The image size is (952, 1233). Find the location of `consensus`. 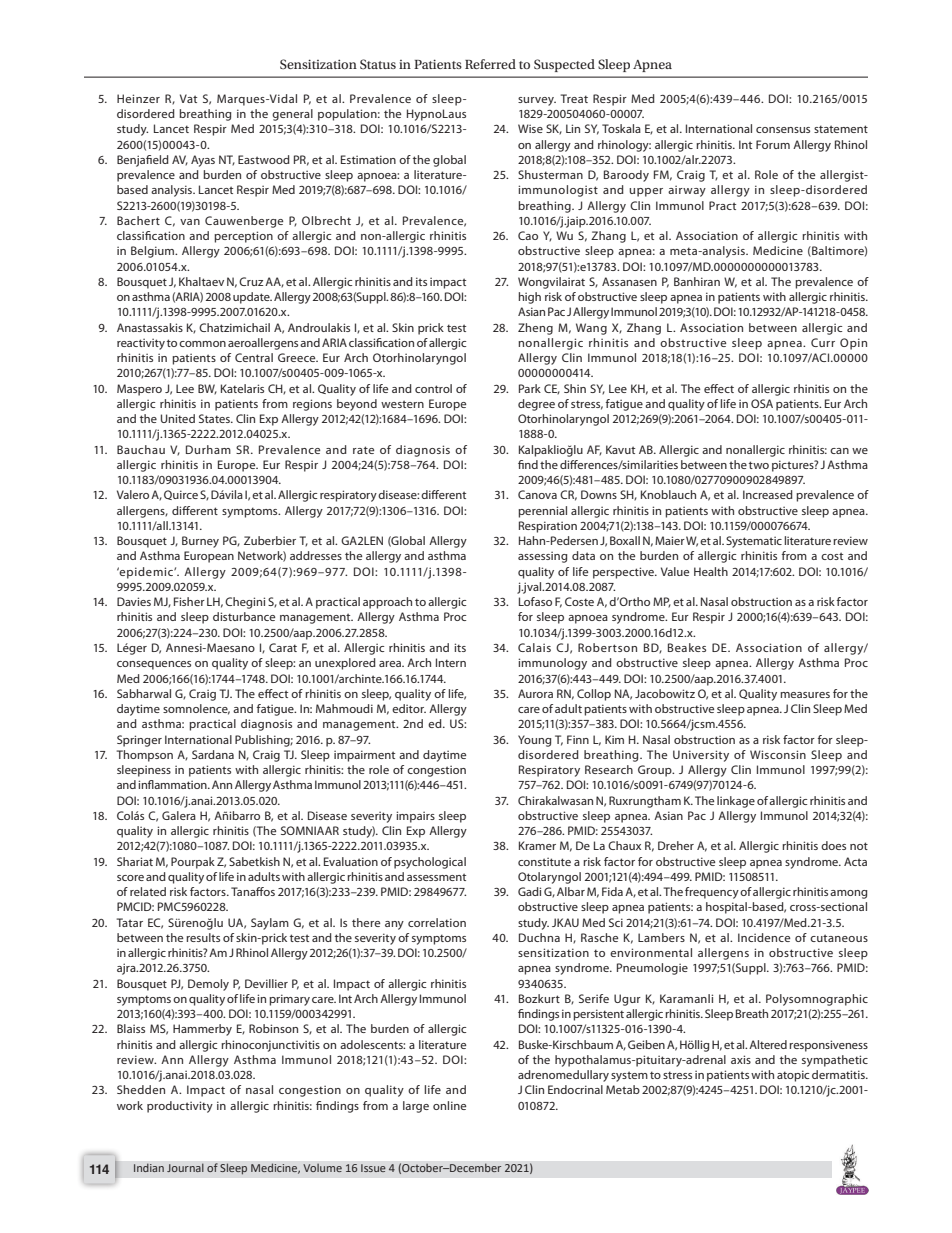

consensus is located at coordinates (783, 130).
